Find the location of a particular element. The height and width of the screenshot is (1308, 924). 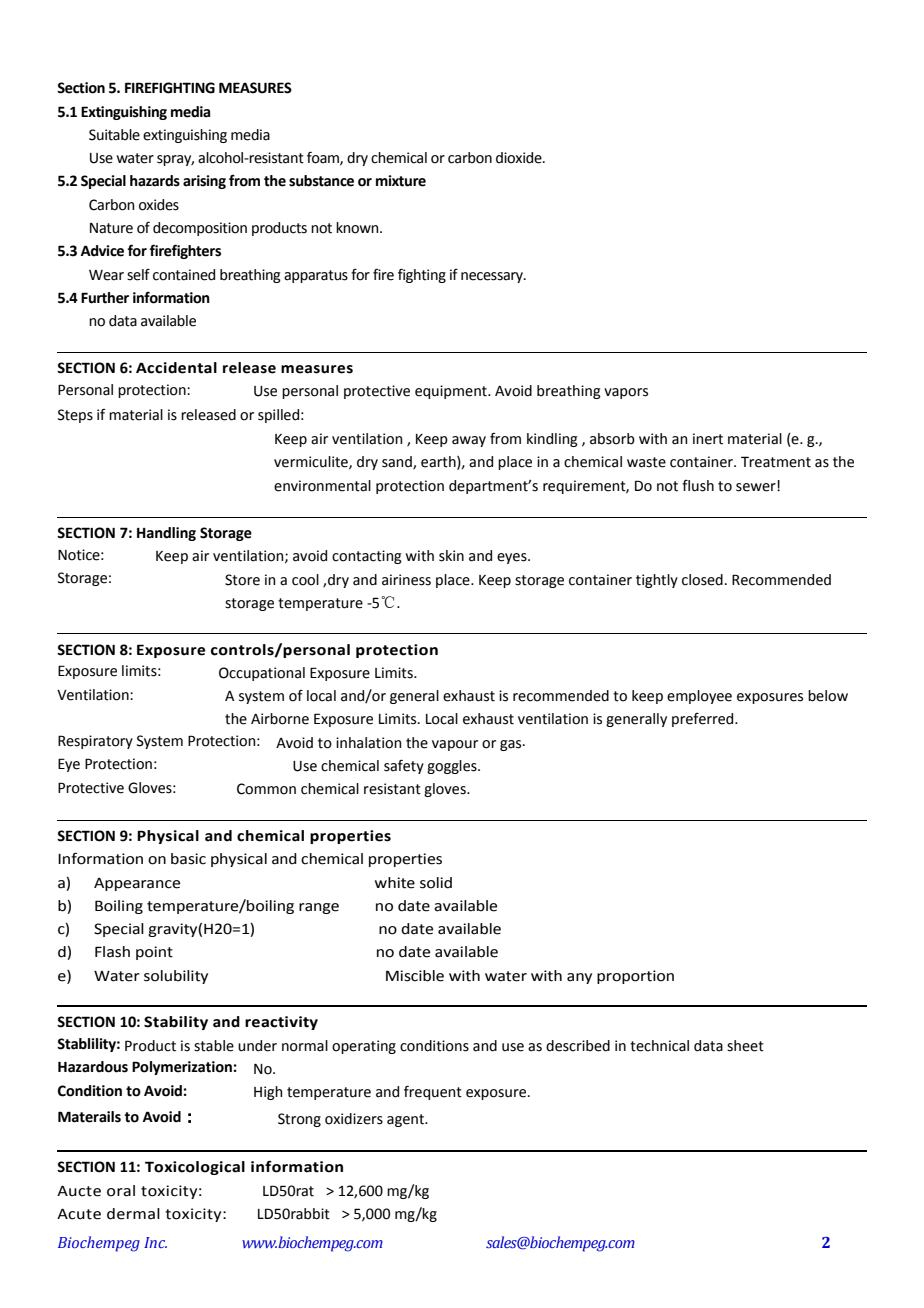

mixture is located at coordinates (401, 181).
